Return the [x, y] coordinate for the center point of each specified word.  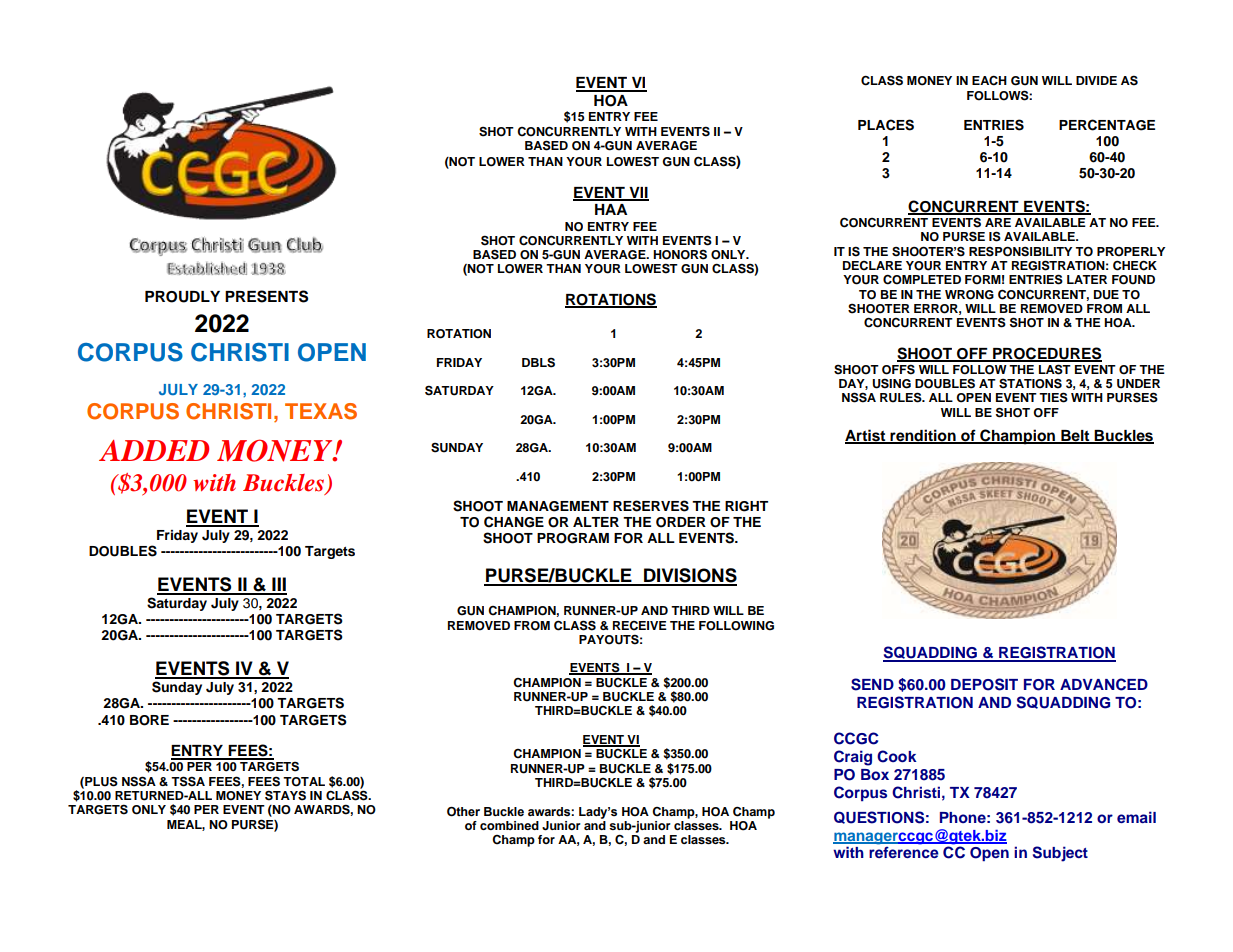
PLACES [886, 125]
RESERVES [651, 506]
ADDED [154, 450]
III [278, 585]
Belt [1075, 436]
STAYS [285, 795]
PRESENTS [266, 296]
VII [638, 193]
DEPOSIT [984, 684]
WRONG [969, 295]
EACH [989, 80]
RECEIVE [640, 626]
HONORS [680, 254]
